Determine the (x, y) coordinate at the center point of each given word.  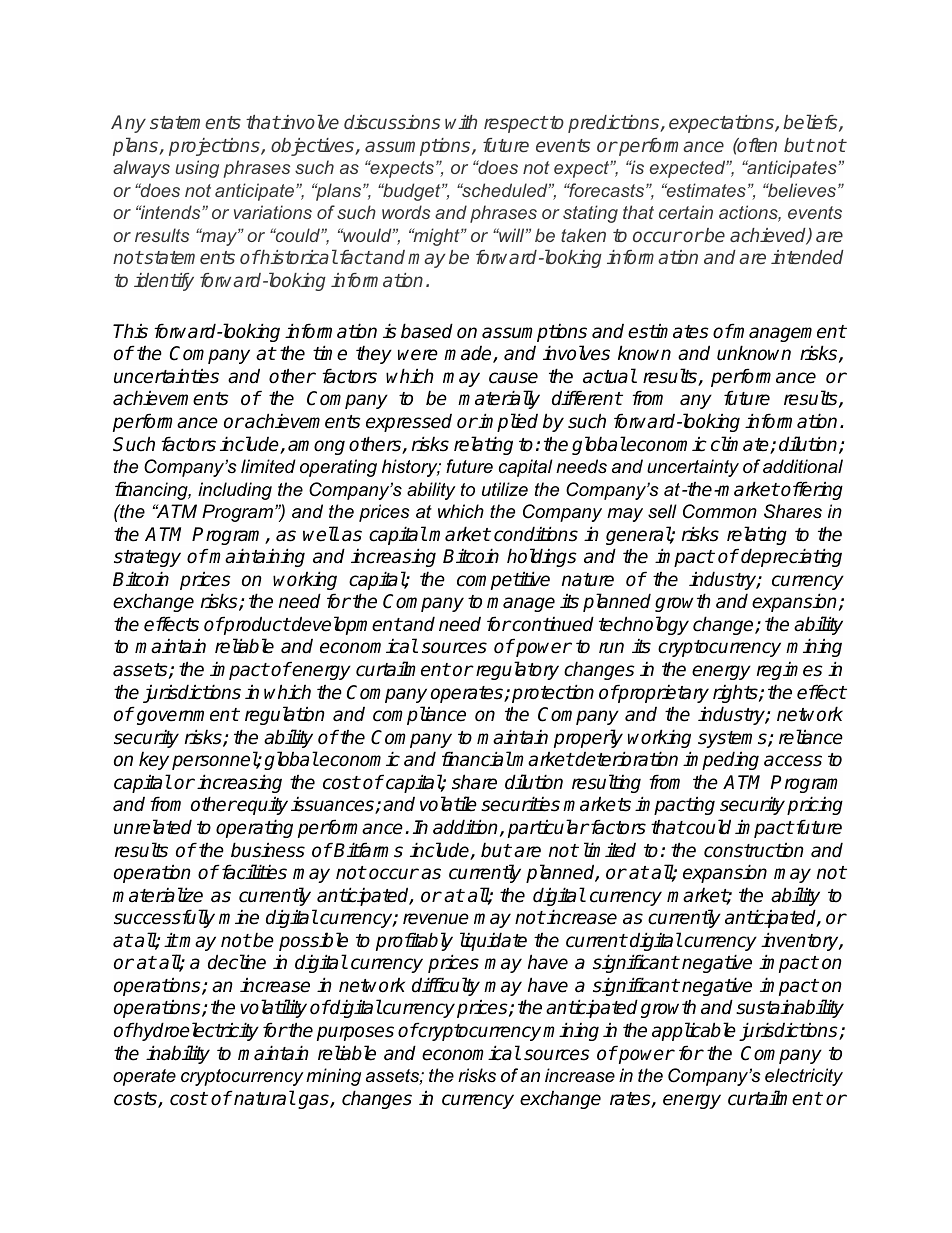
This (130, 331)
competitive (503, 580)
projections (215, 147)
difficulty (446, 986)
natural (263, 1098)
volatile (448, 804)
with (461, 122)
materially (499, 399)
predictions (615, 124)
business (268, 850)
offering (811, 490)
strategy (147, 558)
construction (754, 850)
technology (644, 625)
